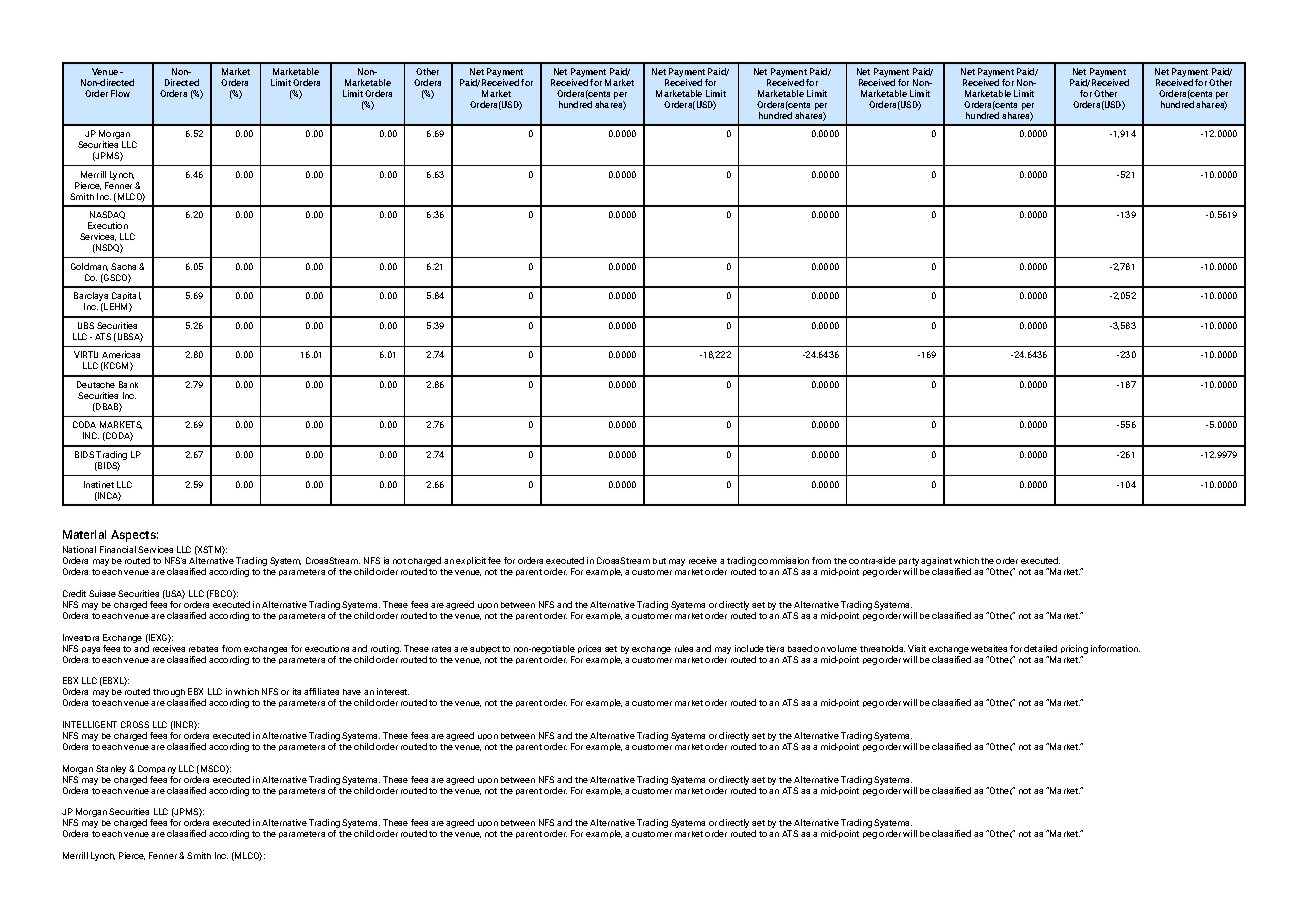 The image size is (1308, 924). What do you see at coordinates (120, 93) in the screenshot?
I see `Flow` at bounding box center [120, 93].
